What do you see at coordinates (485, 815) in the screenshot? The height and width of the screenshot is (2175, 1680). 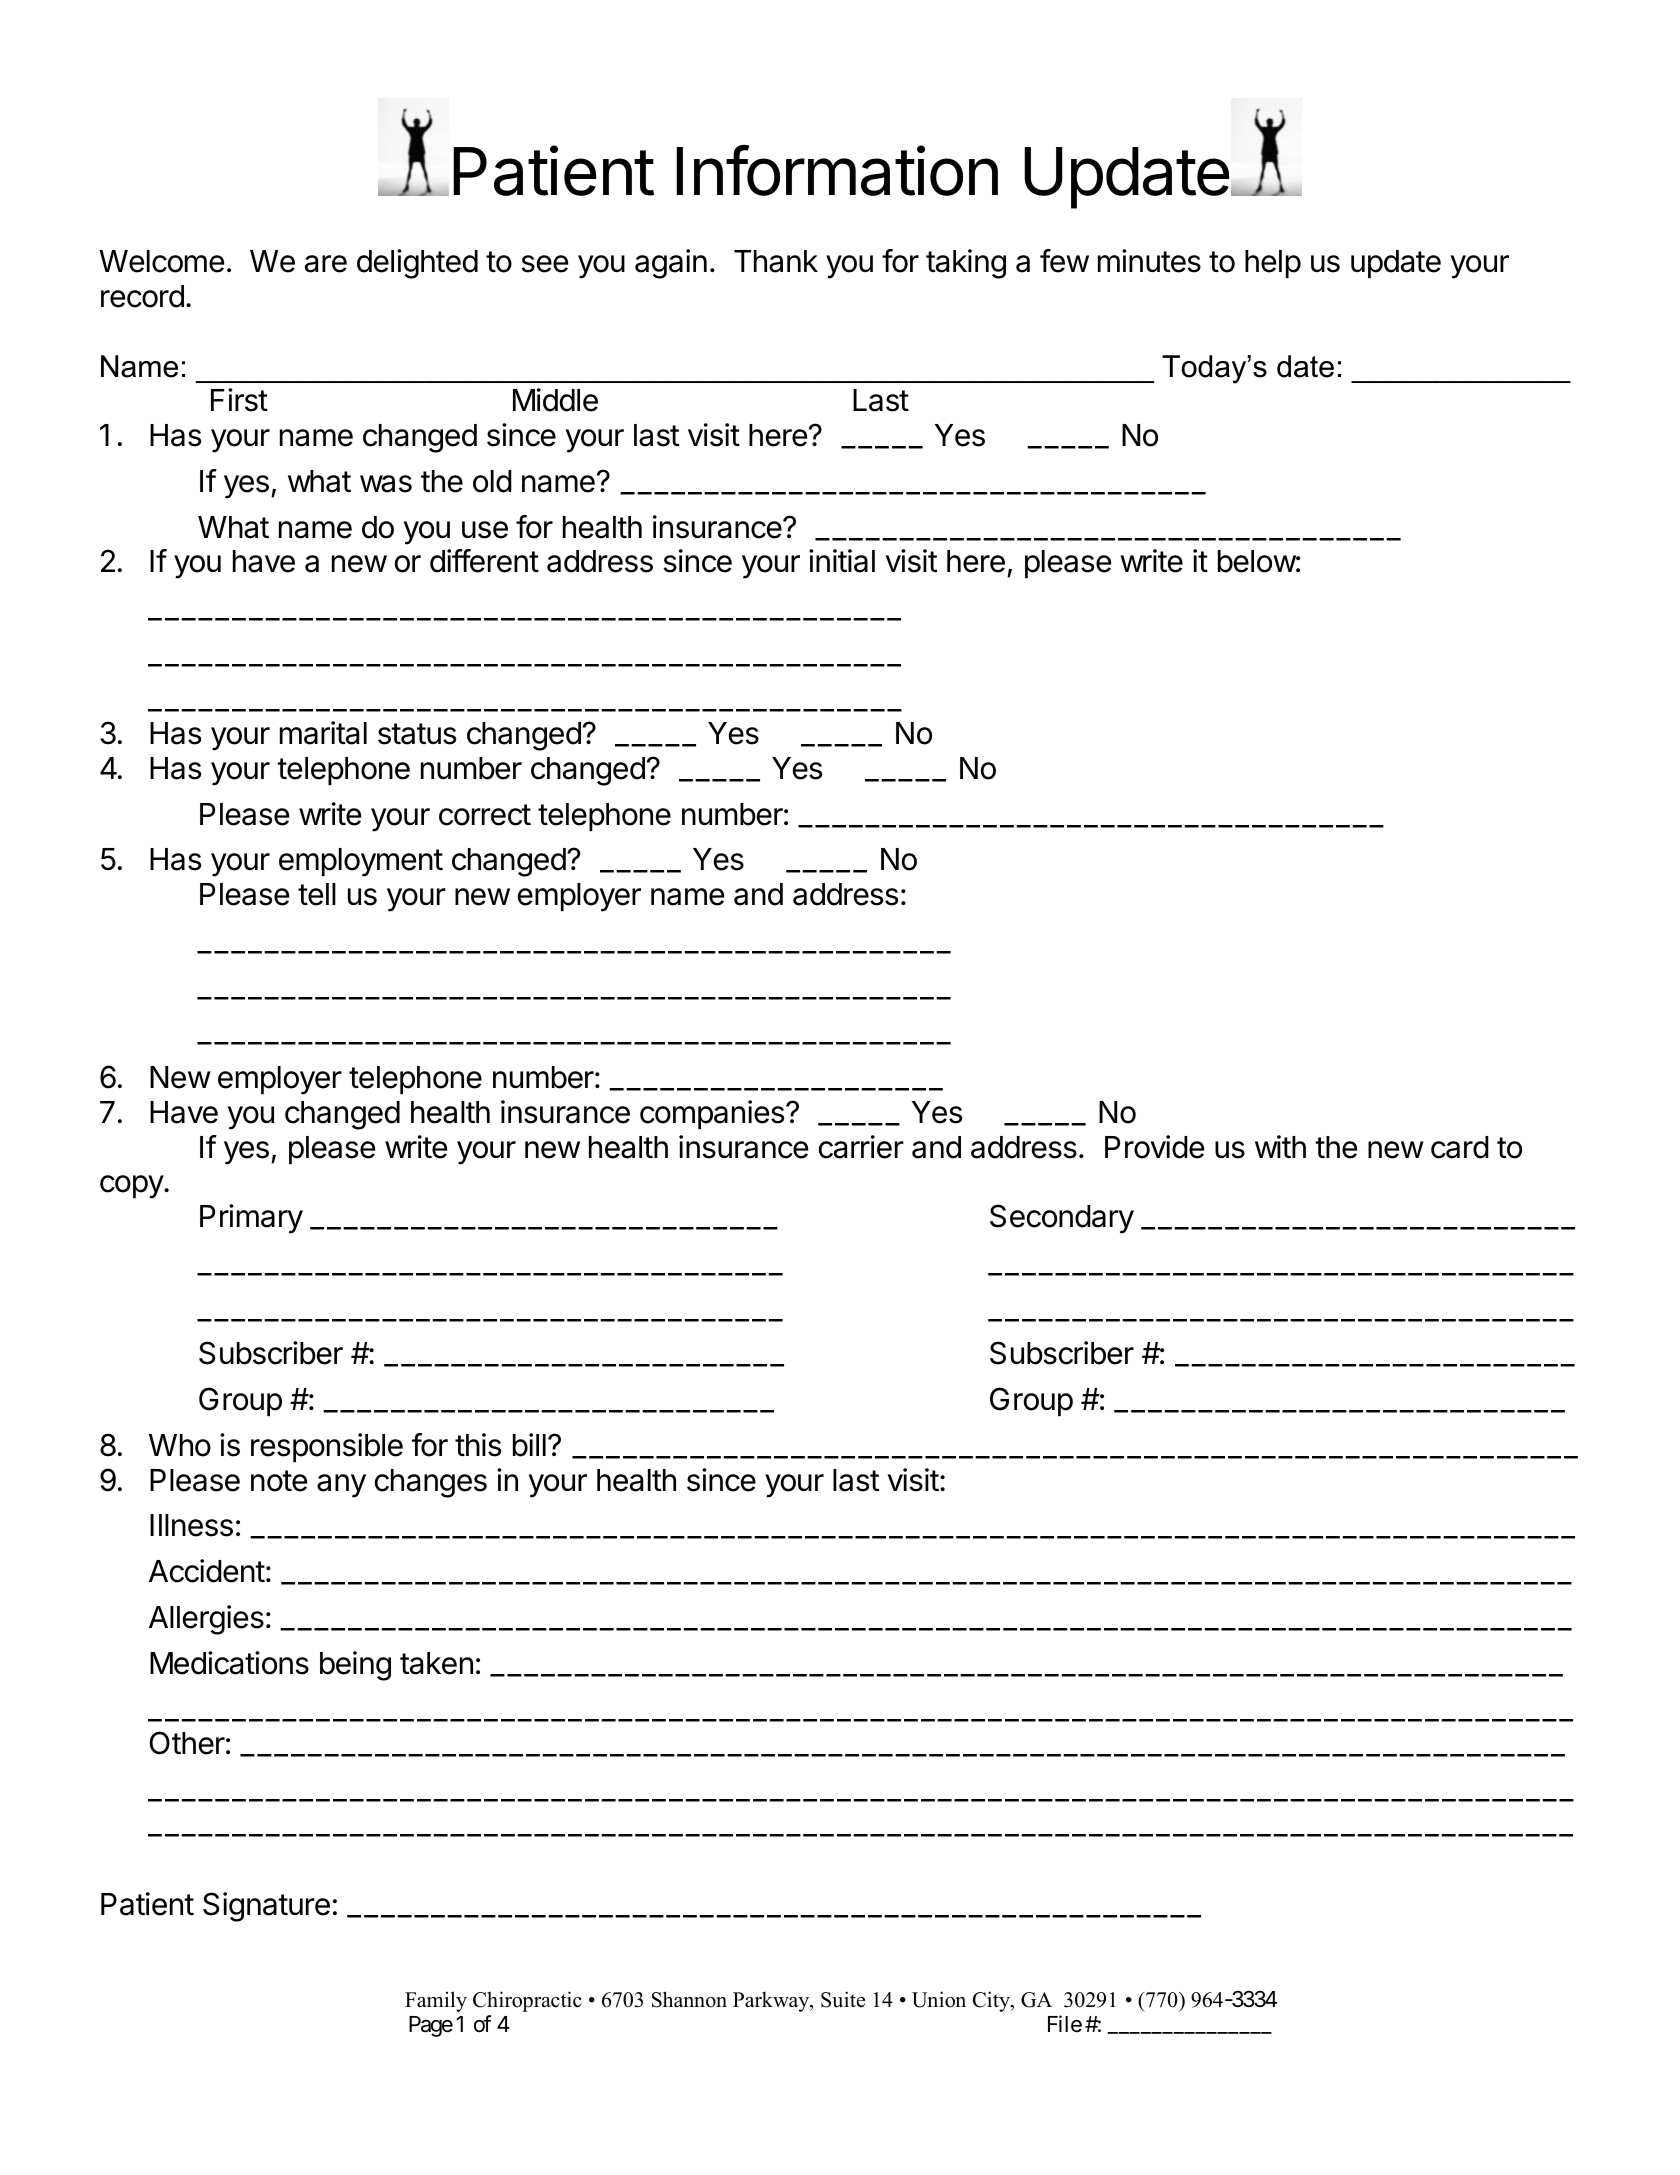 I see `correct` at bounding box center [485, 815].
